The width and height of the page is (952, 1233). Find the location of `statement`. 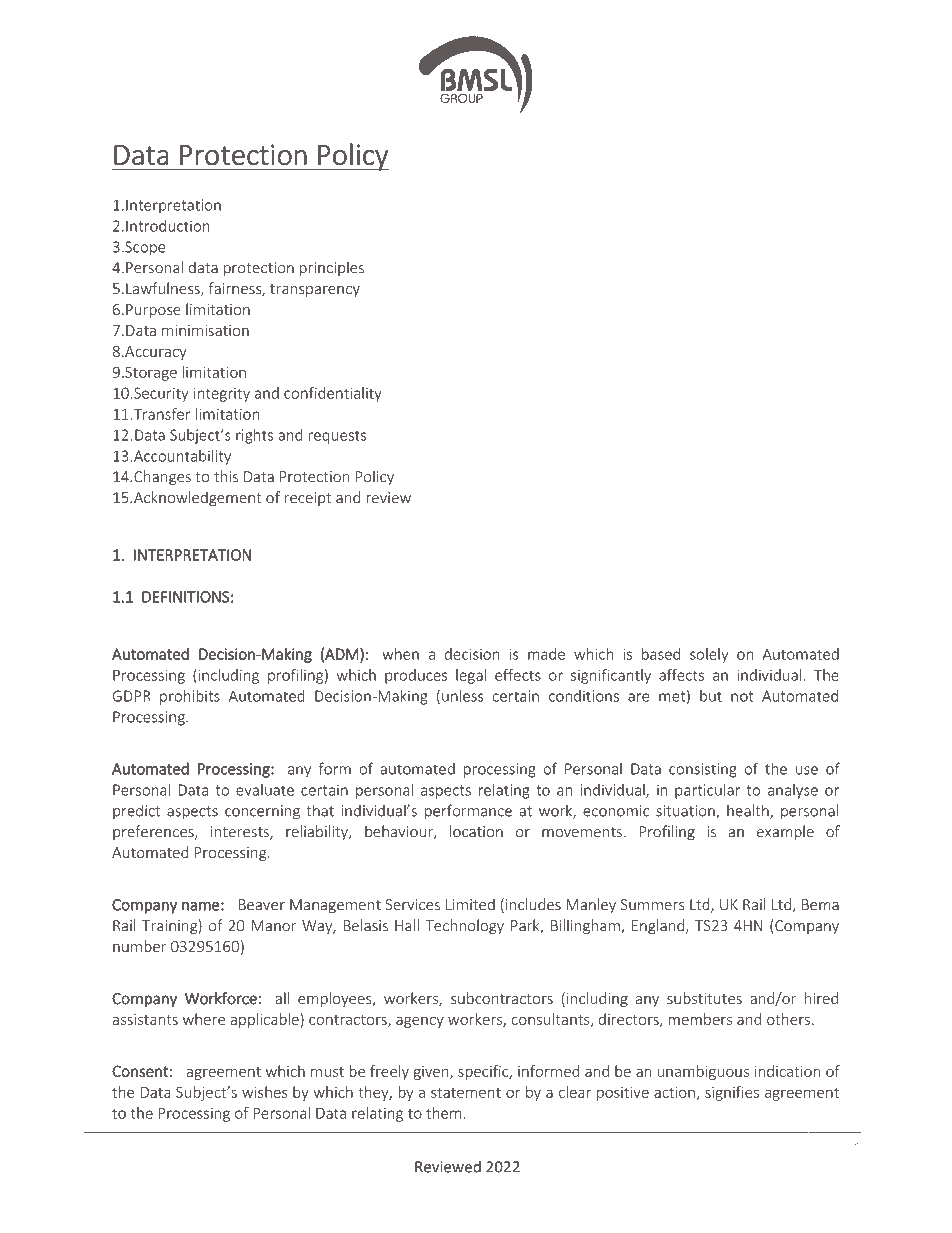

statement is located at coordinates (466, 1093).
